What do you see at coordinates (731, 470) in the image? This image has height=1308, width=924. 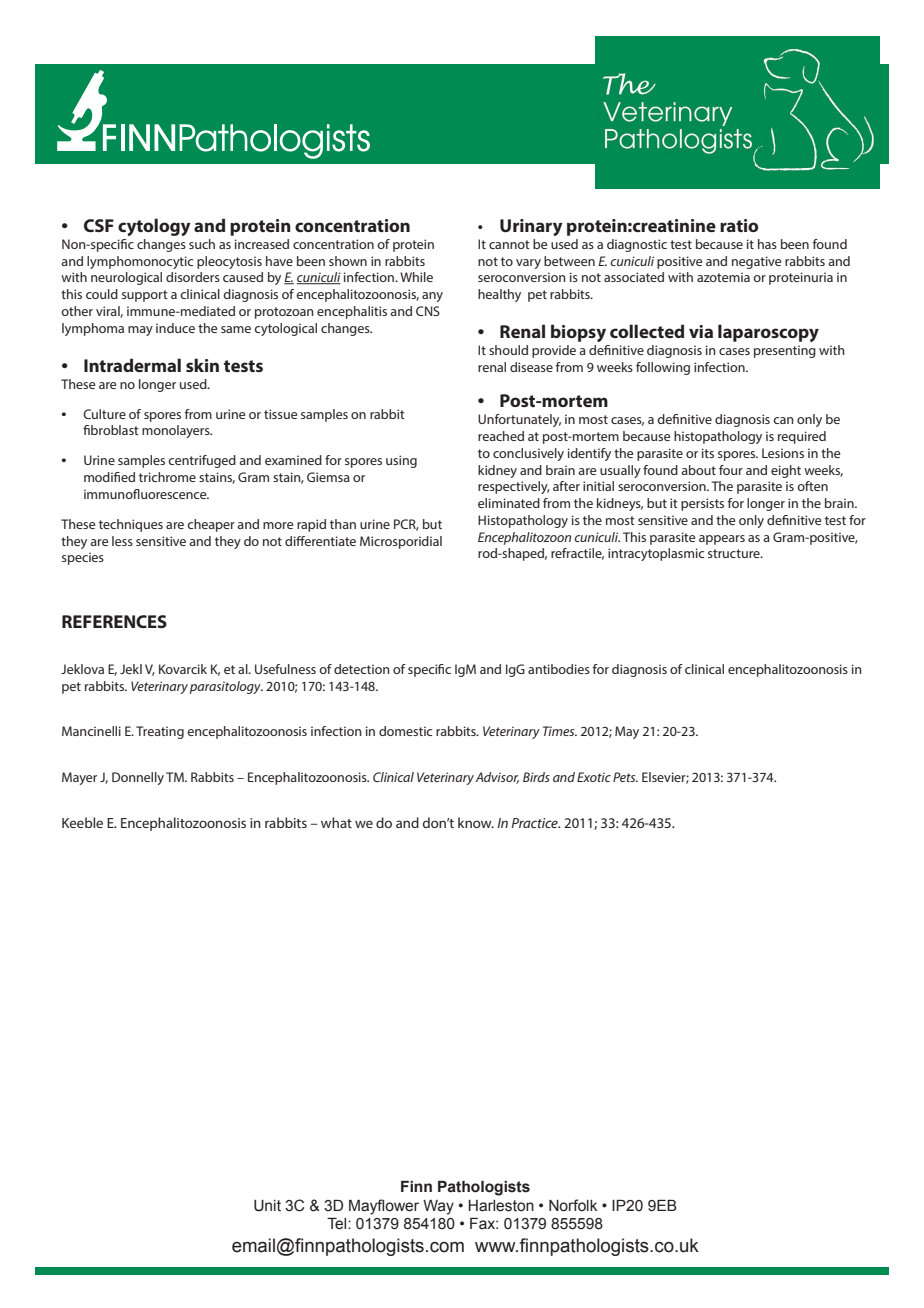 I see `four` at bounding box center [731, 470].
